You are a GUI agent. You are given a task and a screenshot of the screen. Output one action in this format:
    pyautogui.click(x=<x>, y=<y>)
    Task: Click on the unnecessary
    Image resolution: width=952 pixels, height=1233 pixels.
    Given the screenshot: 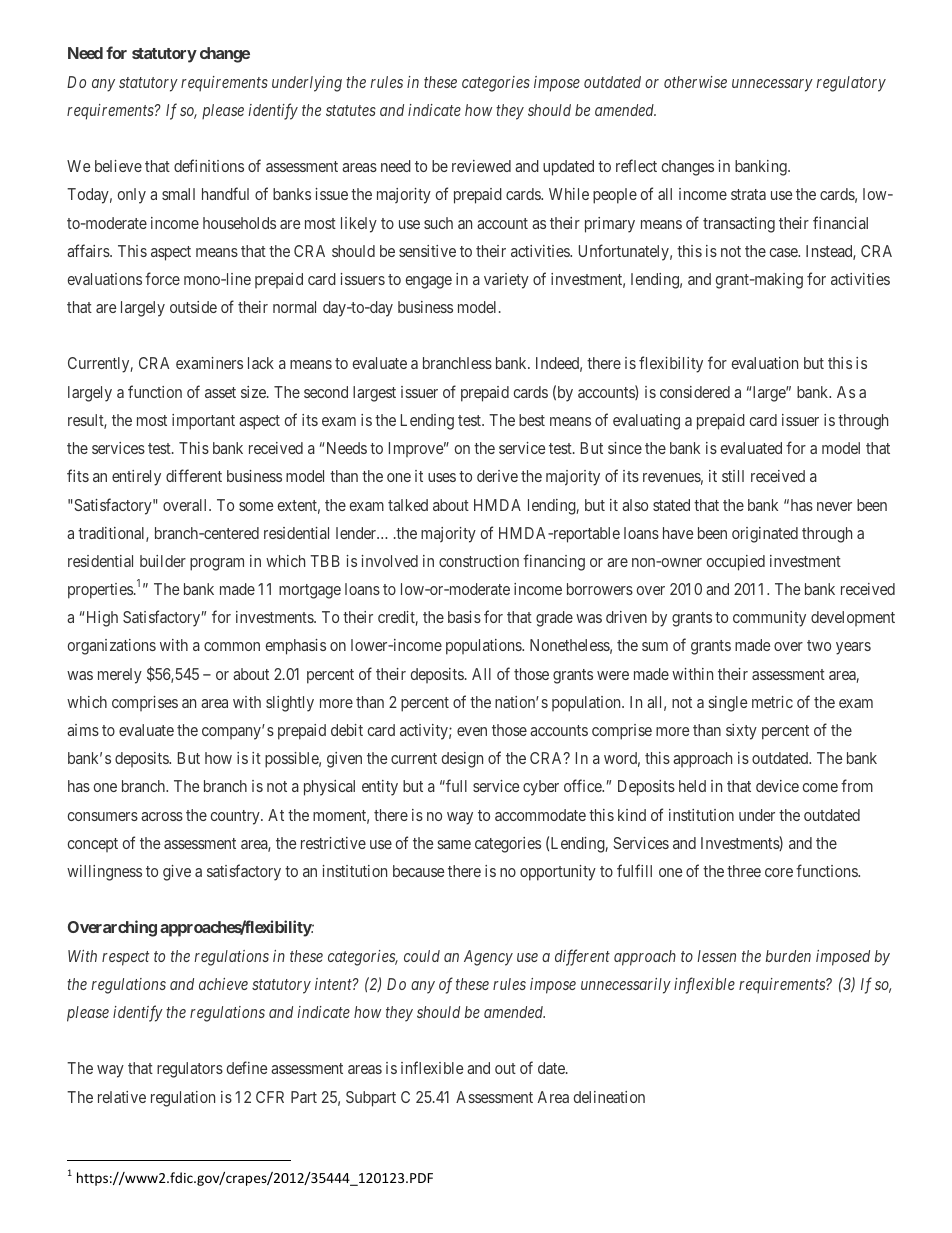 What is the action you would take?
    pyautogui.click(x=772, y=85)
